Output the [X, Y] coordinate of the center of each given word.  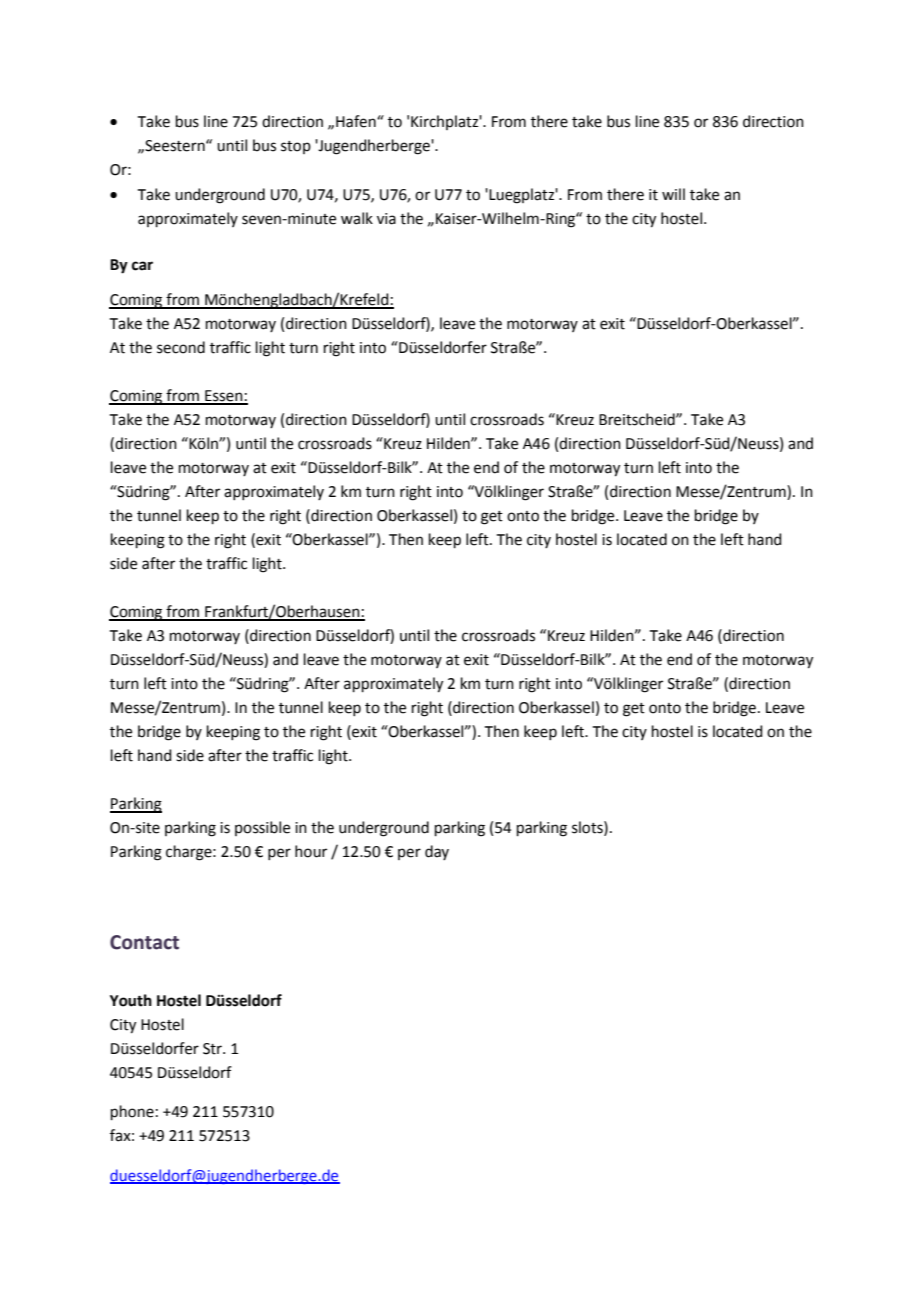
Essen [224, 397]
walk [357, 218]
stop [296, 147]
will [673, 194]
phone [132, 1112]
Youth [131, 1000]
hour [311, 851]
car [142, 266]
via [386, 219]
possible [262, 828]
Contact [144, 942]
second [181, 347]
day [437, 852]
